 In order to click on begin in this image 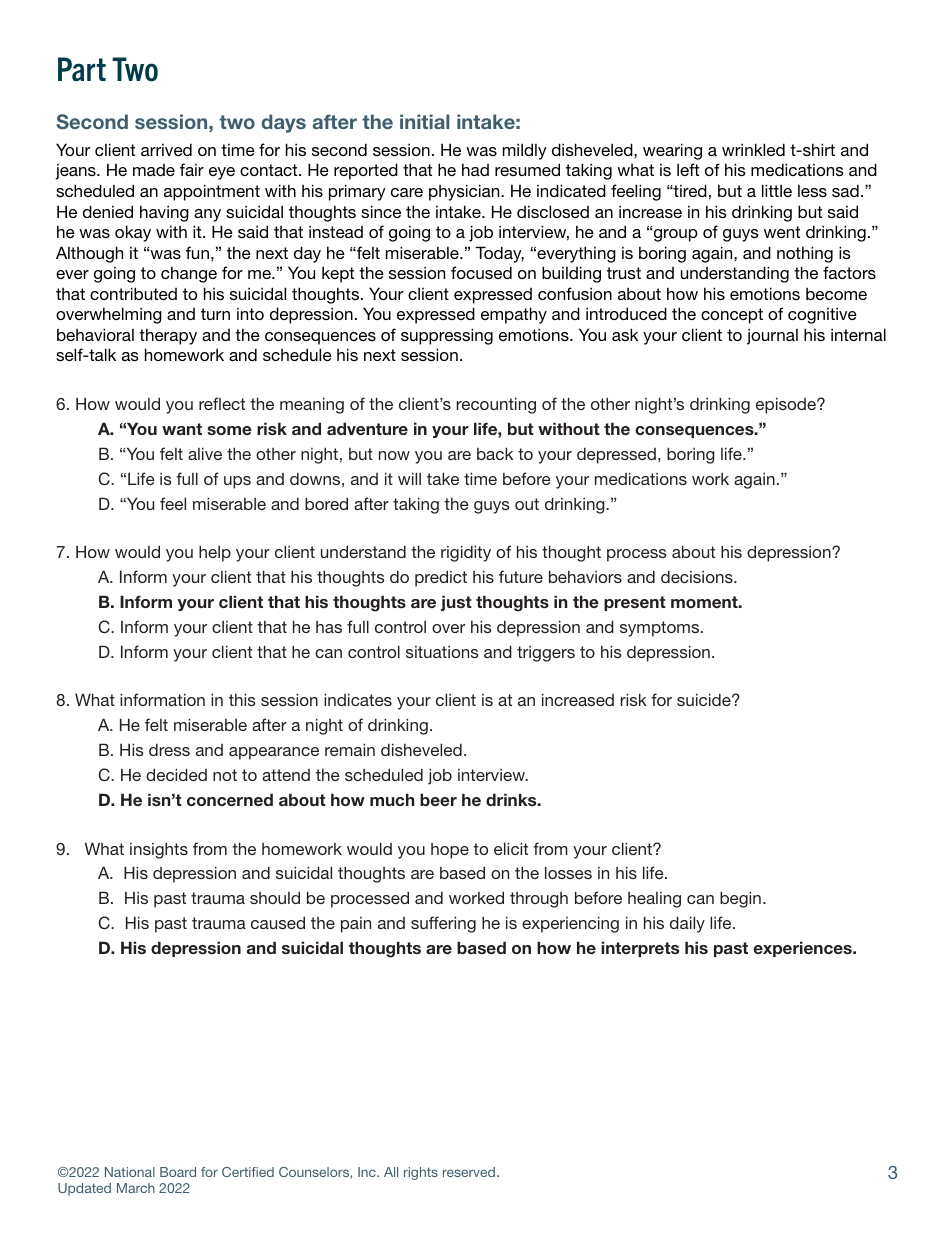, I will do `click(740, 899)`.
